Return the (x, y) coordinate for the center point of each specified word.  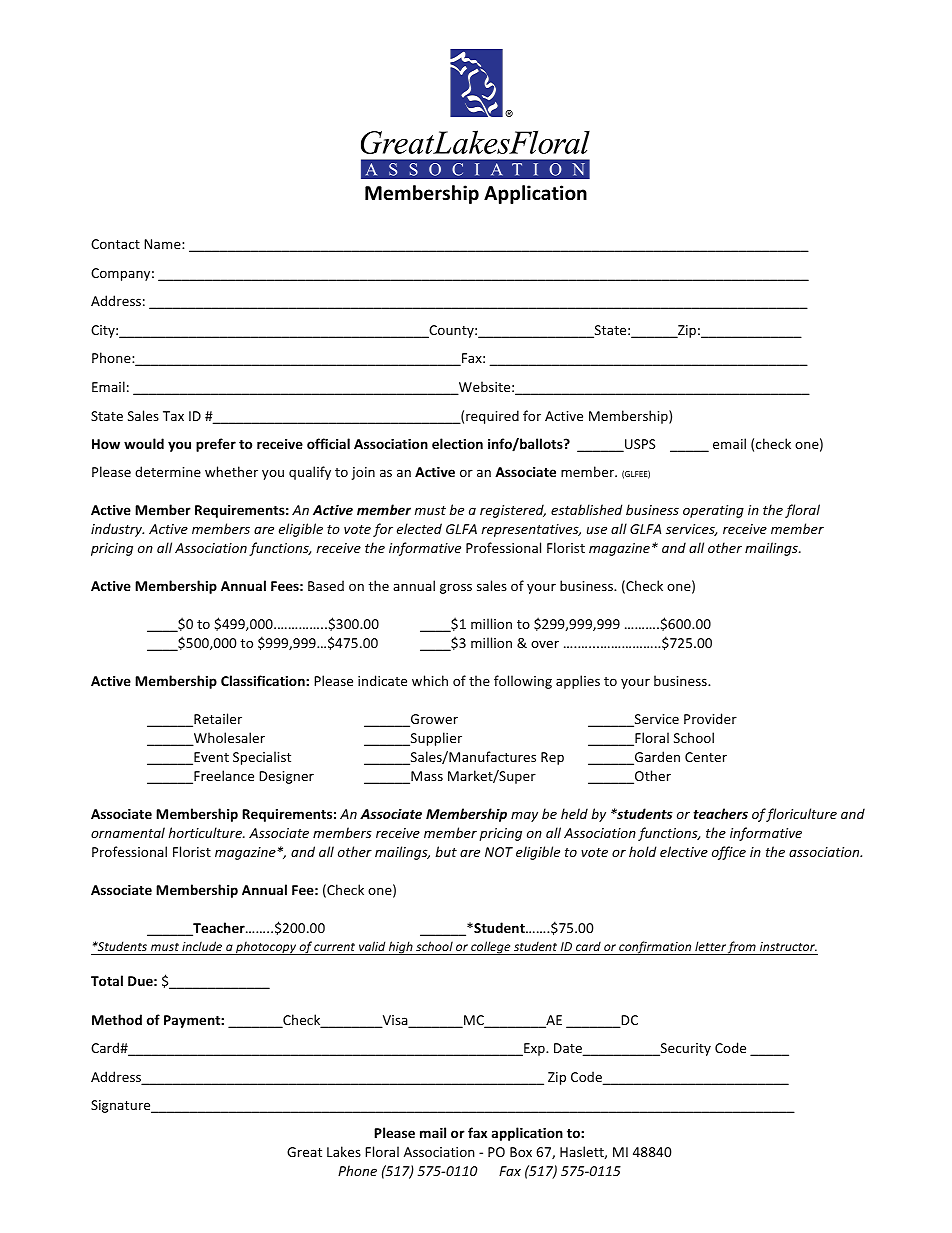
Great (304, 1152)
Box (521, 1152)
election (457, 443)
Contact (115, 244)
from (742, 948)
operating (713, 511)
